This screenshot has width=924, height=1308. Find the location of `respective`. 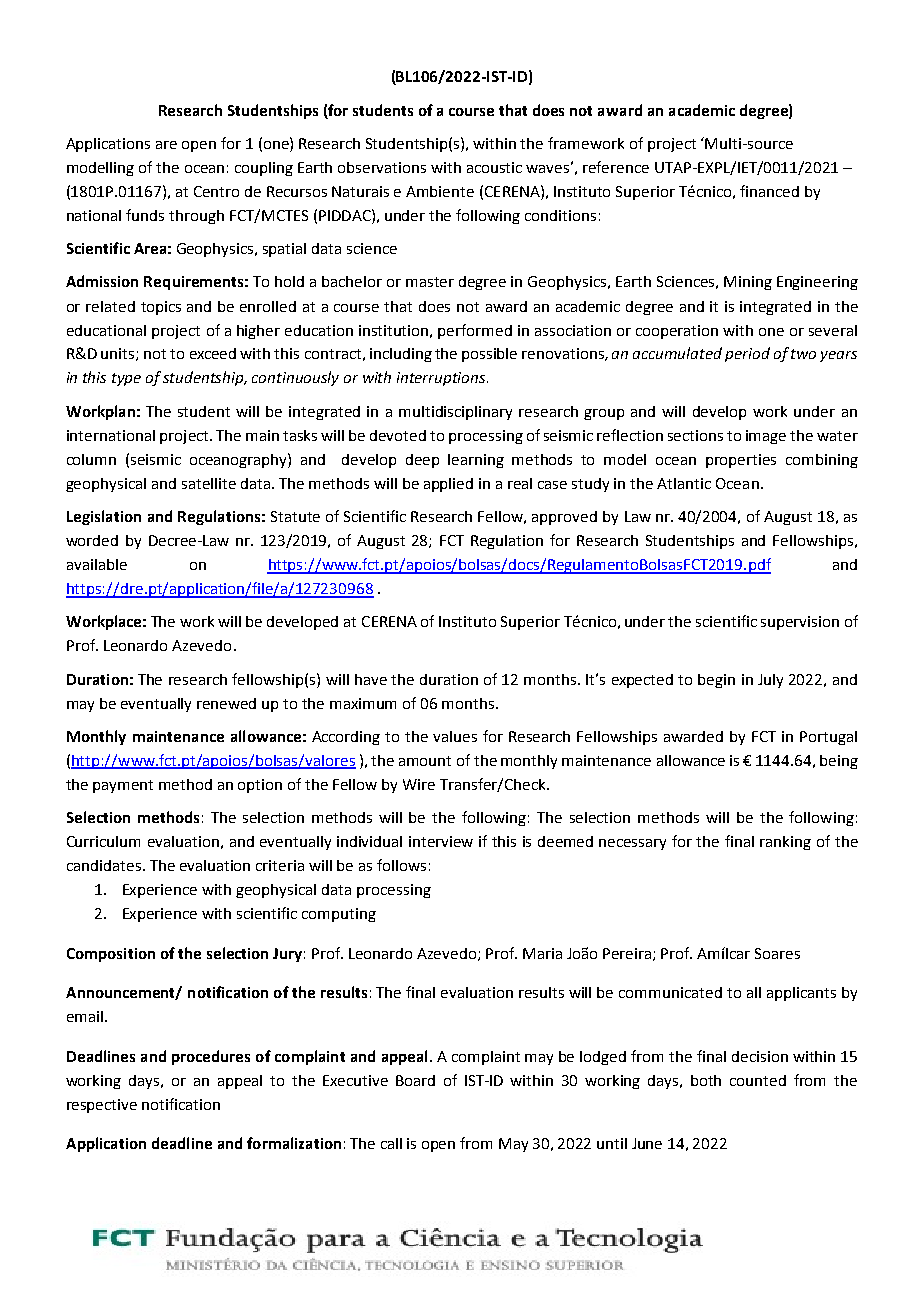

respective is located at coordinates (102, 1106).
